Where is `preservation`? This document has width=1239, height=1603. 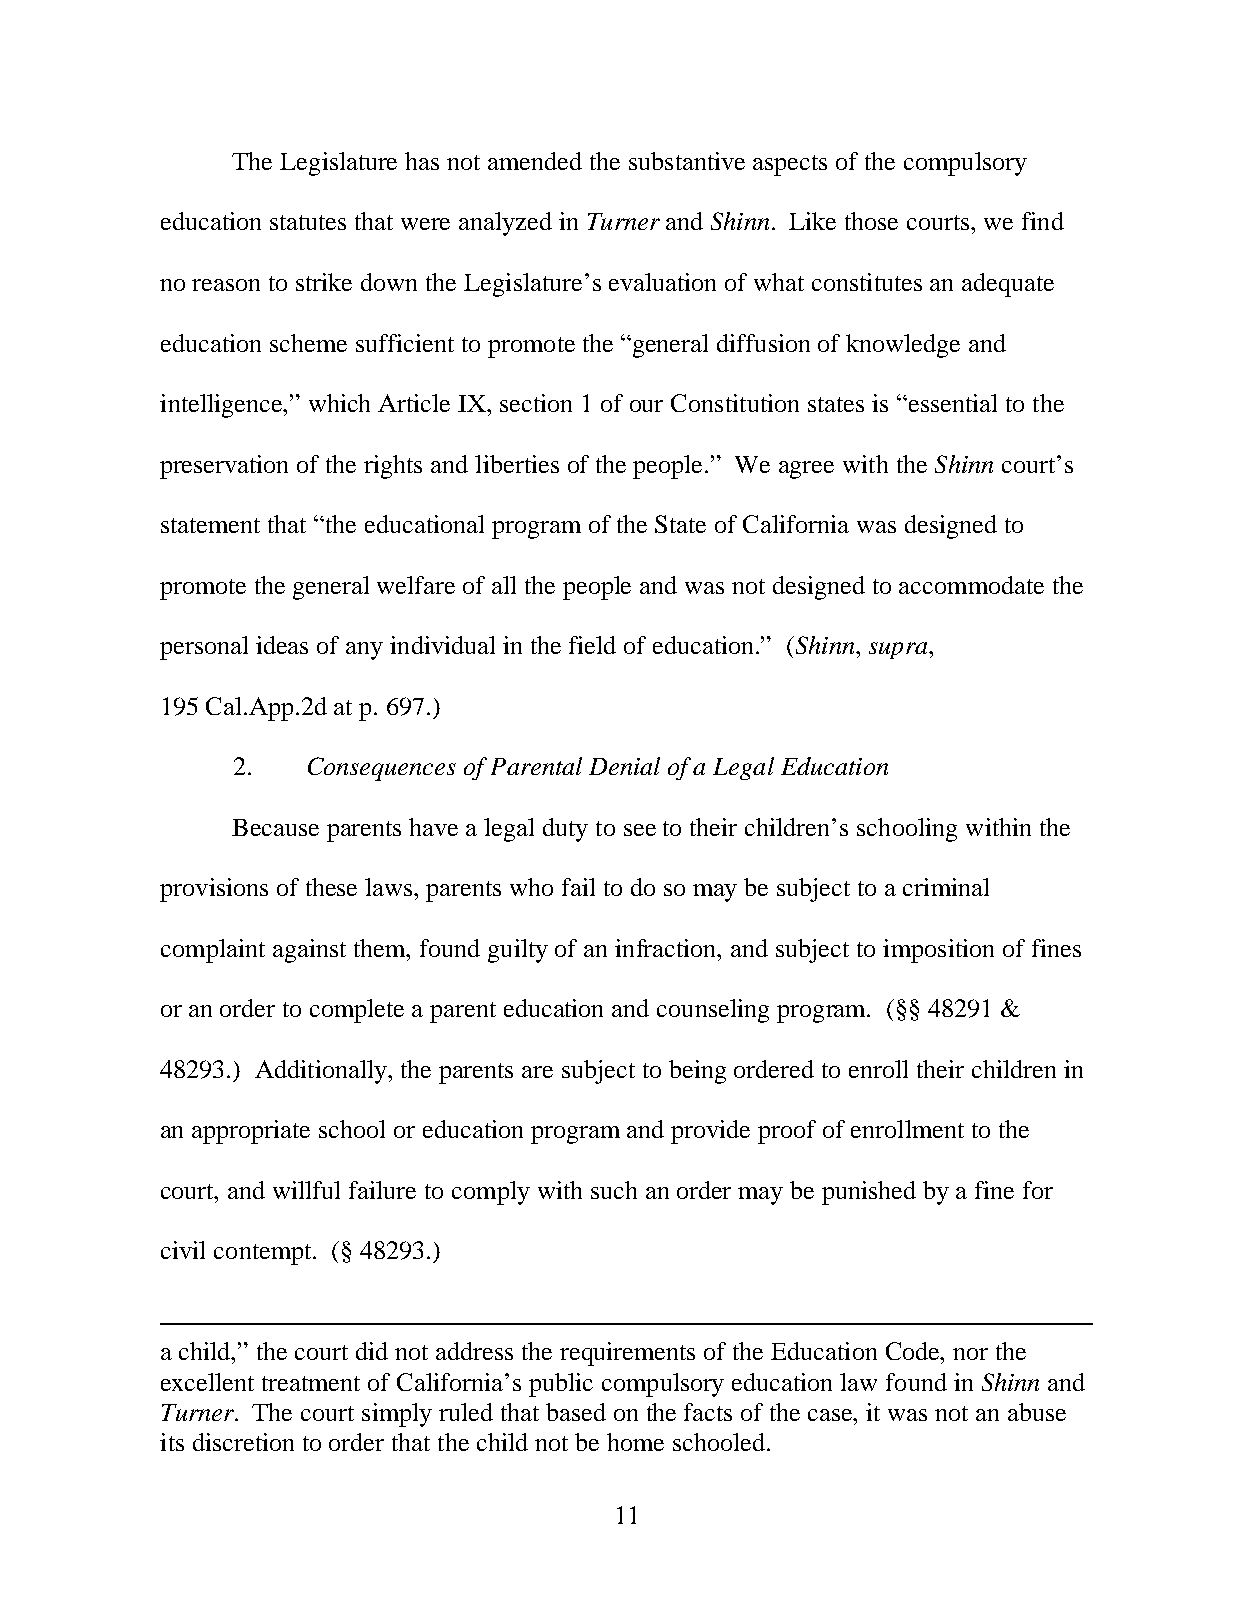 preservation is located at coordinates (224, 467).
